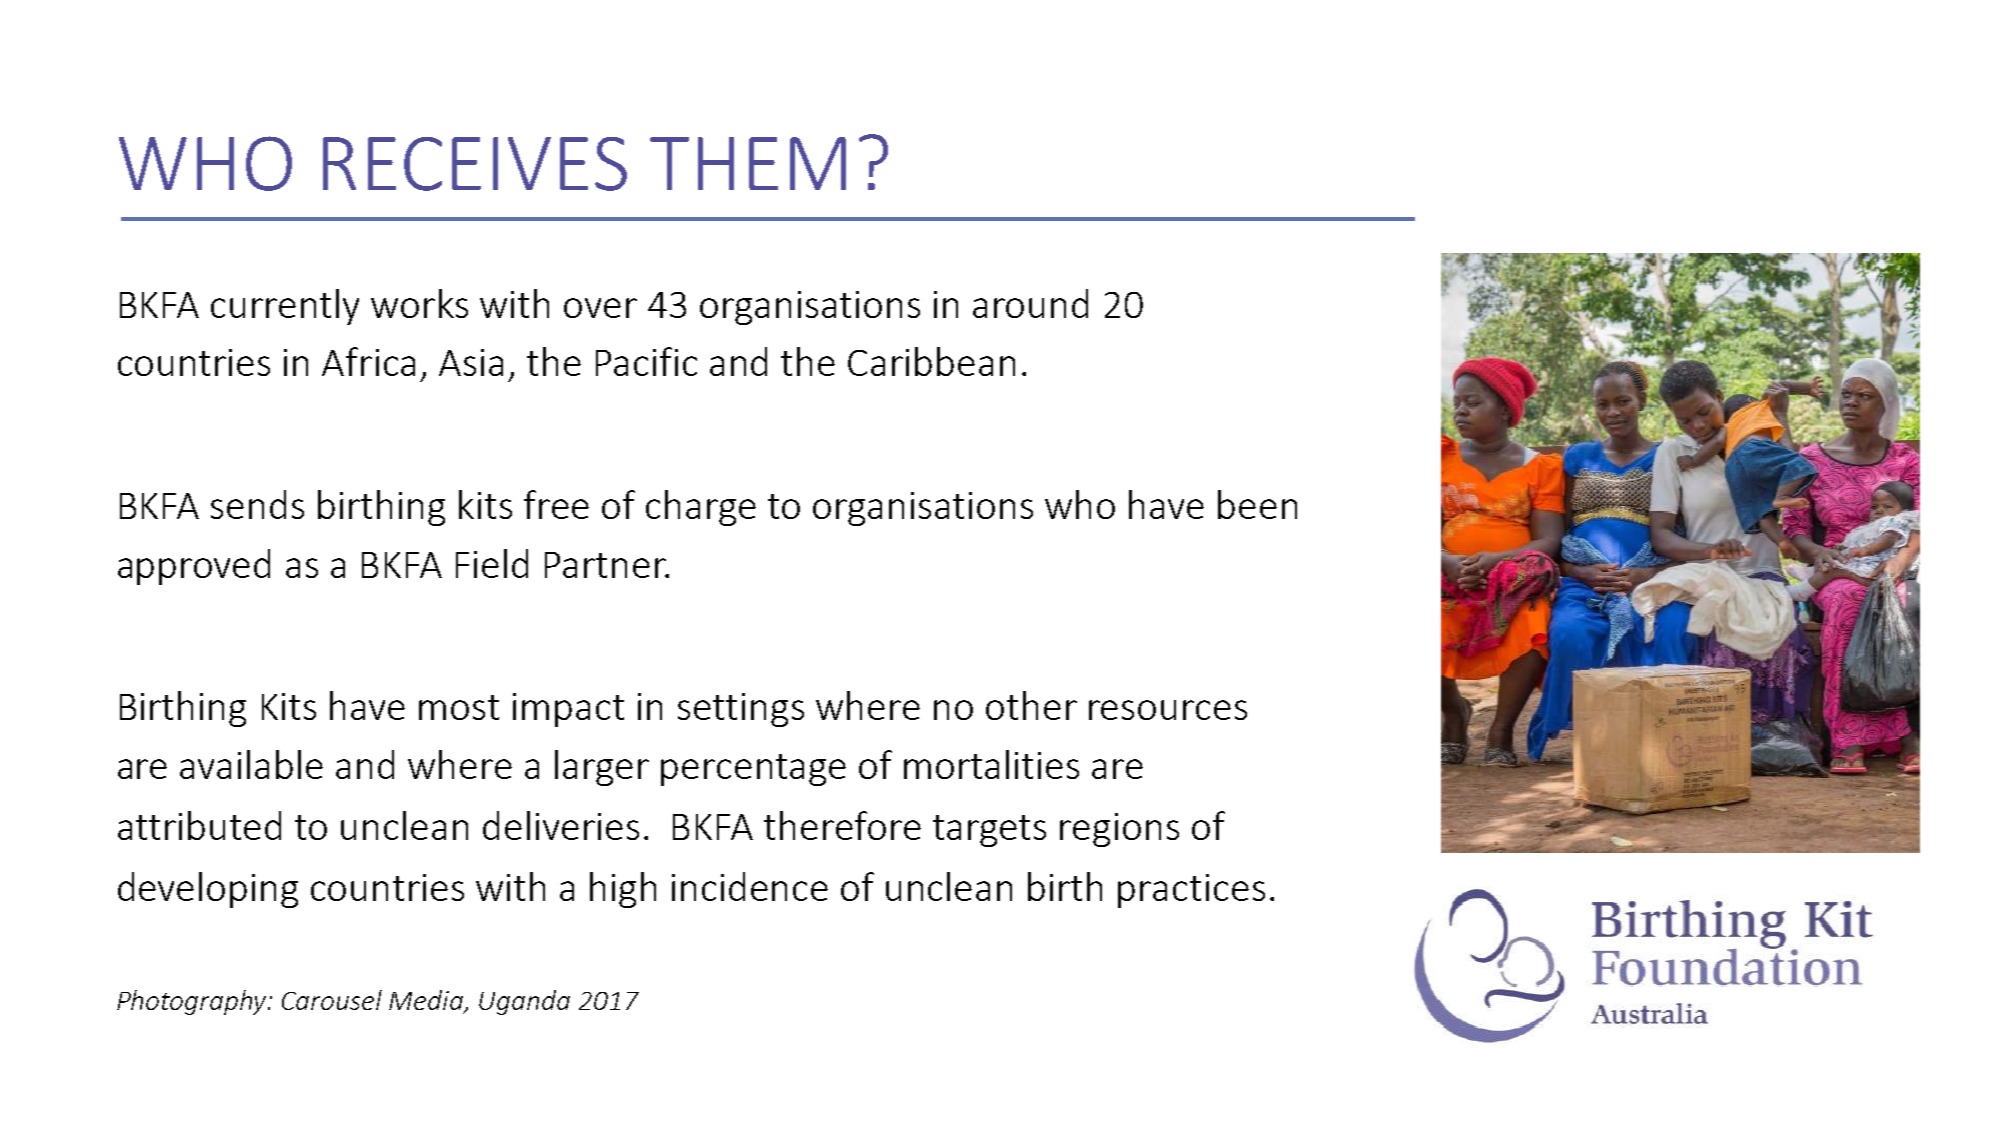 The height and width of the page is (1132, 2013). Describe the element at coordinates (1030, 303) in the page. I see `around` at that location.
